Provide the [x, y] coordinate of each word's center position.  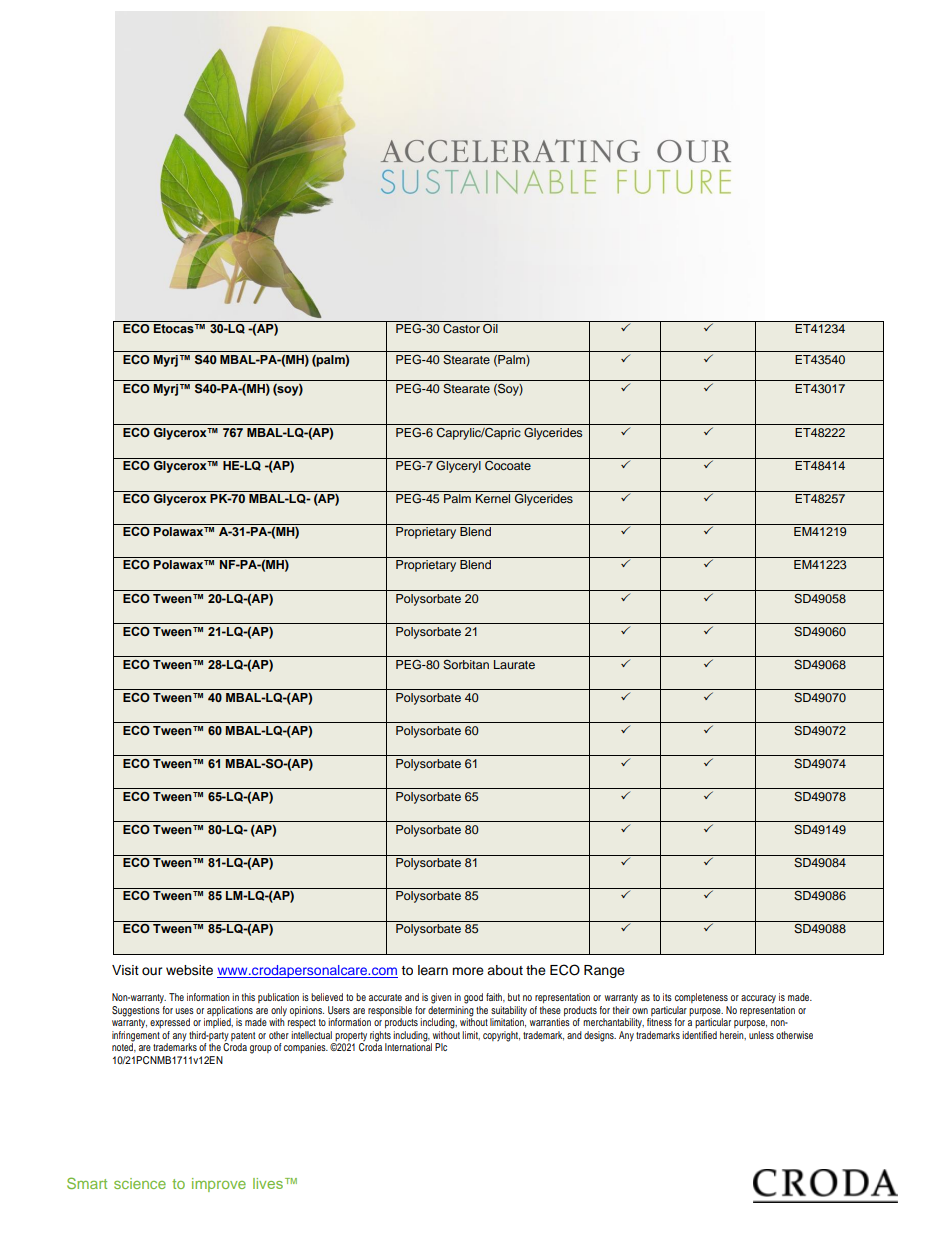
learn [433, 970]
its [667, 997]
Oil [490, 327]
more [468, 971]
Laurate [514, 664]
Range [604, 971]
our [152, 971]
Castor [461, 327]
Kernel [493, 498]
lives [268, 1183]
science [140, 1183]
